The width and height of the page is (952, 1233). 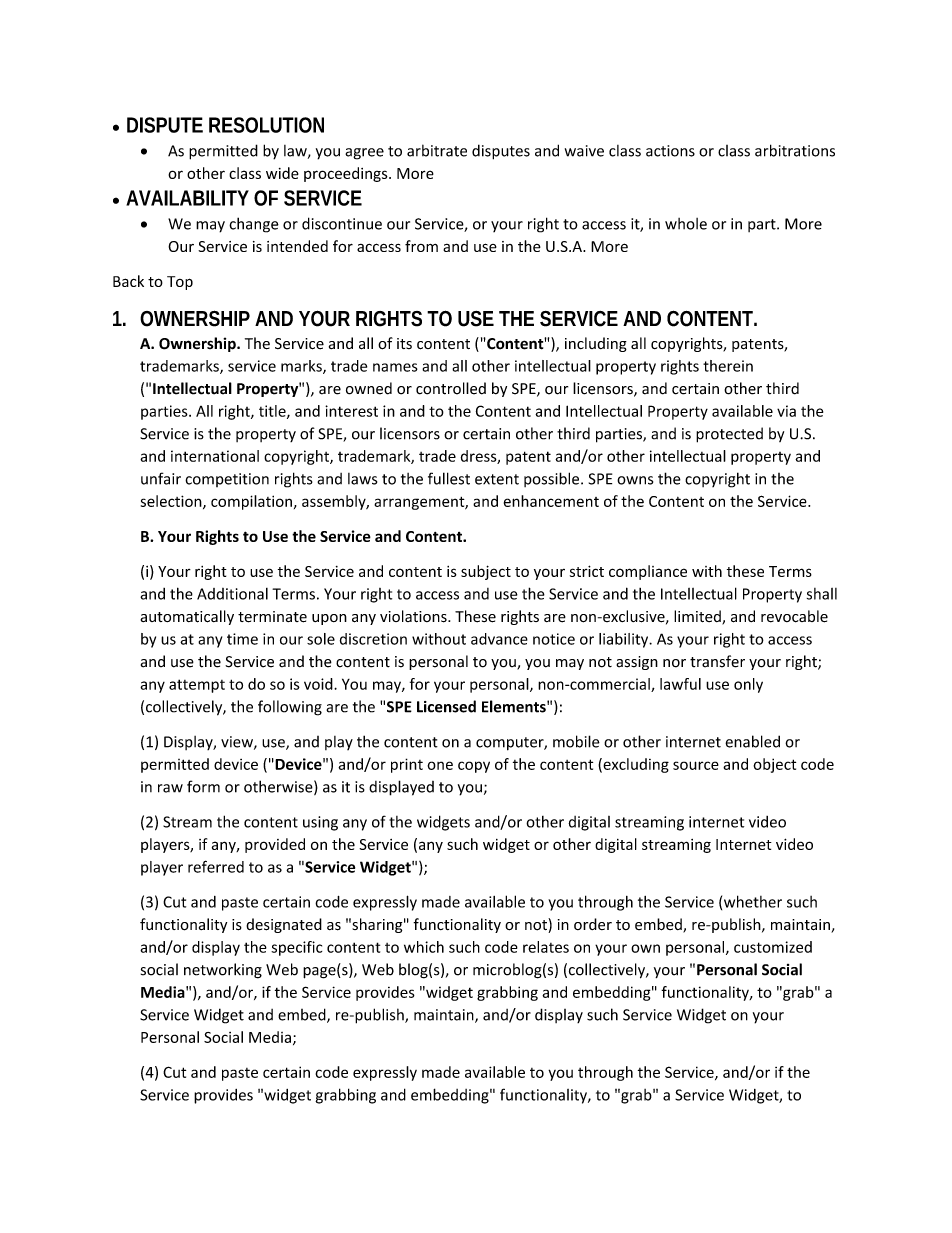 I want to click on RESOLUTION, so click(x=266, y=125).
